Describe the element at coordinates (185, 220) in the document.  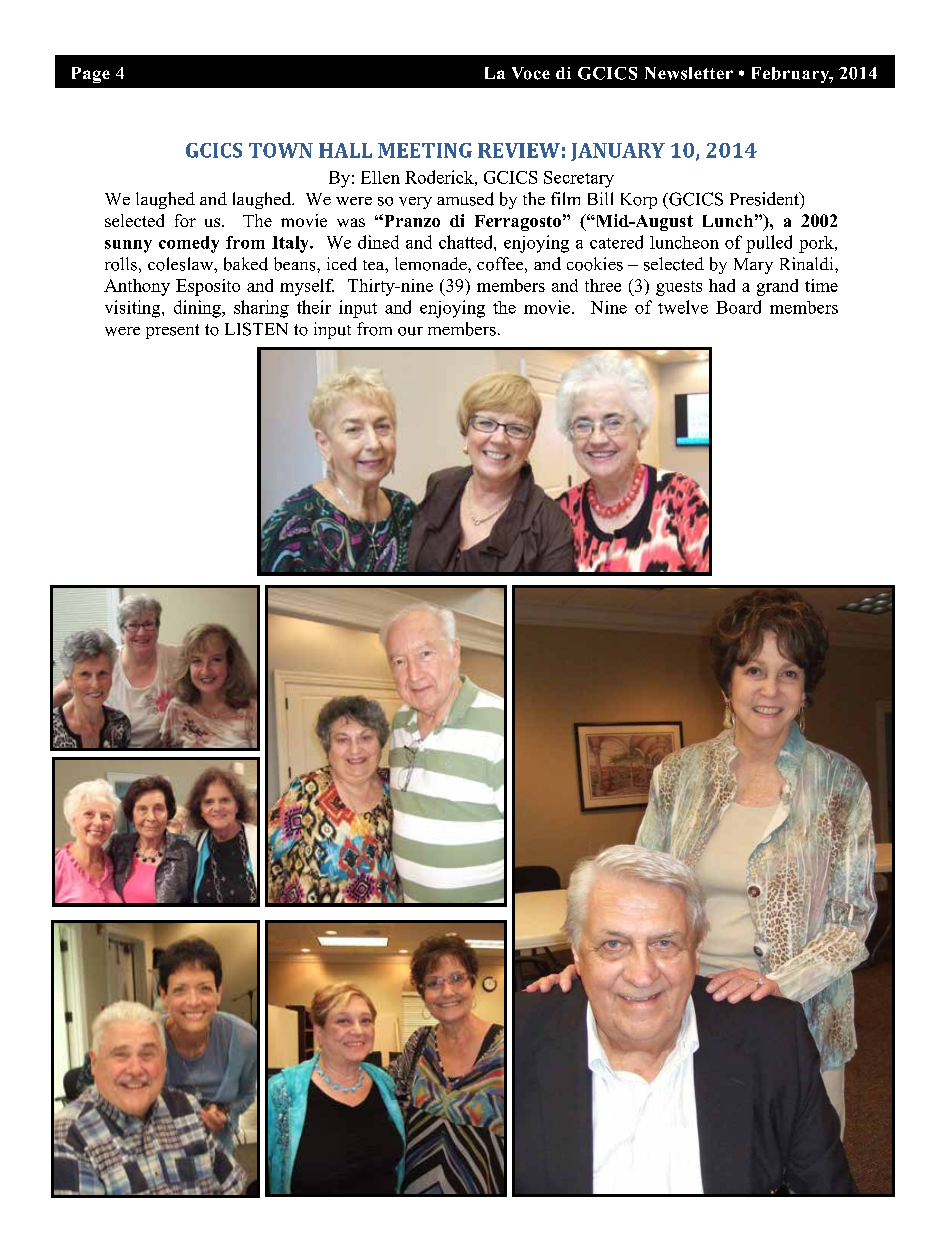
I see `for` at that location.
